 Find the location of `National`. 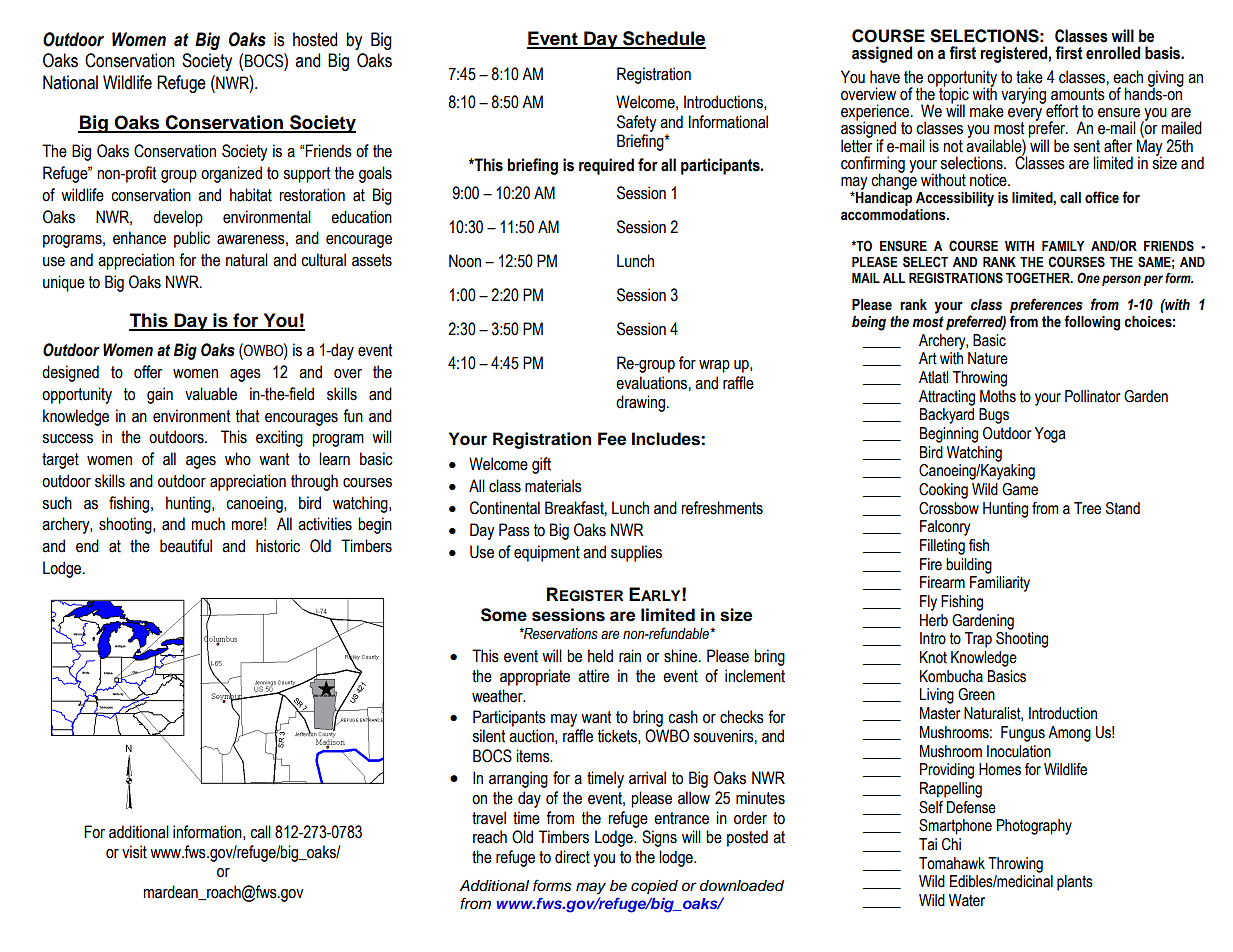

National is located at coordinates (70, 82).
